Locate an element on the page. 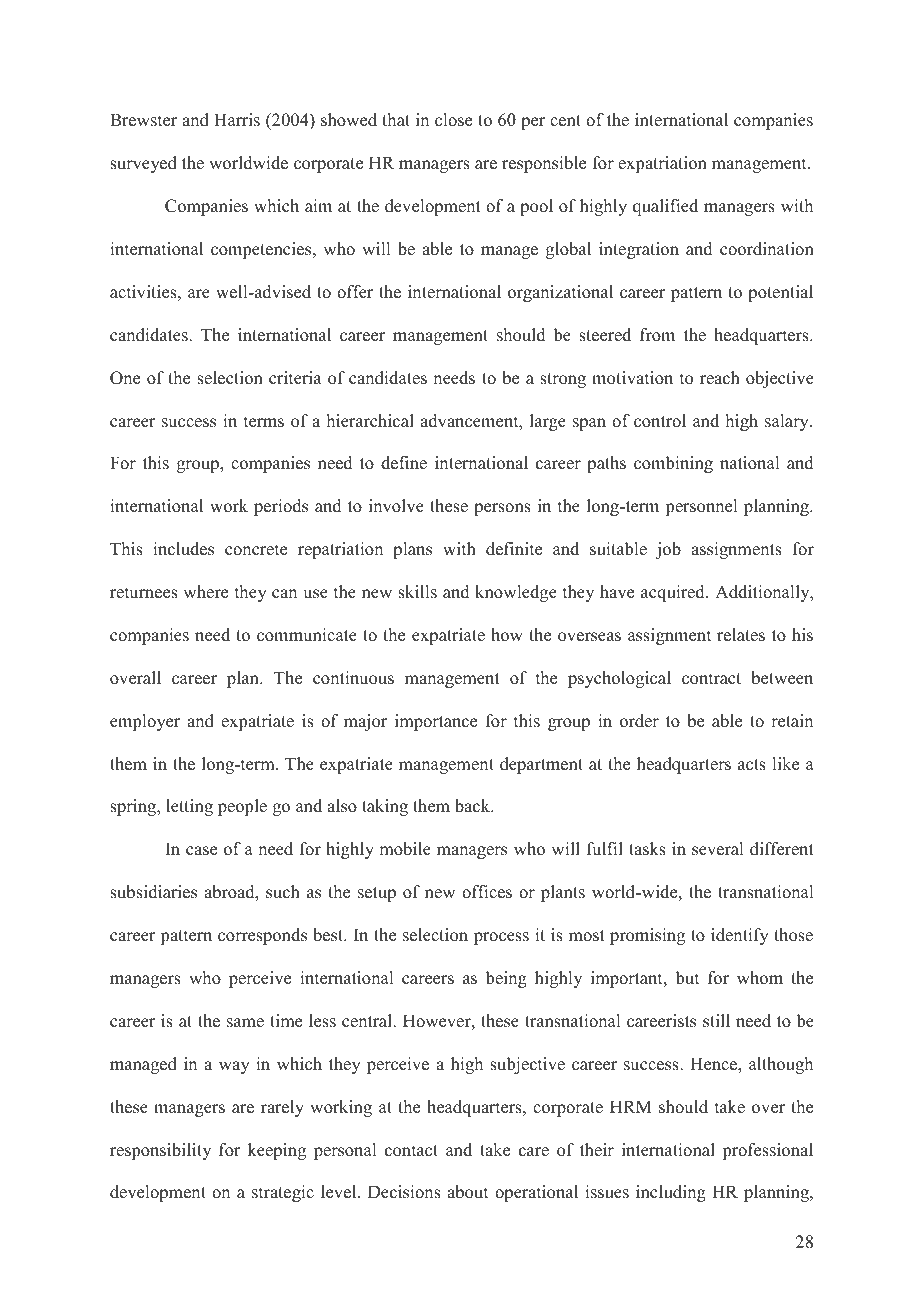 The width and height of the document is (924, 1308). professional is located at coordinates (767, 1151).
